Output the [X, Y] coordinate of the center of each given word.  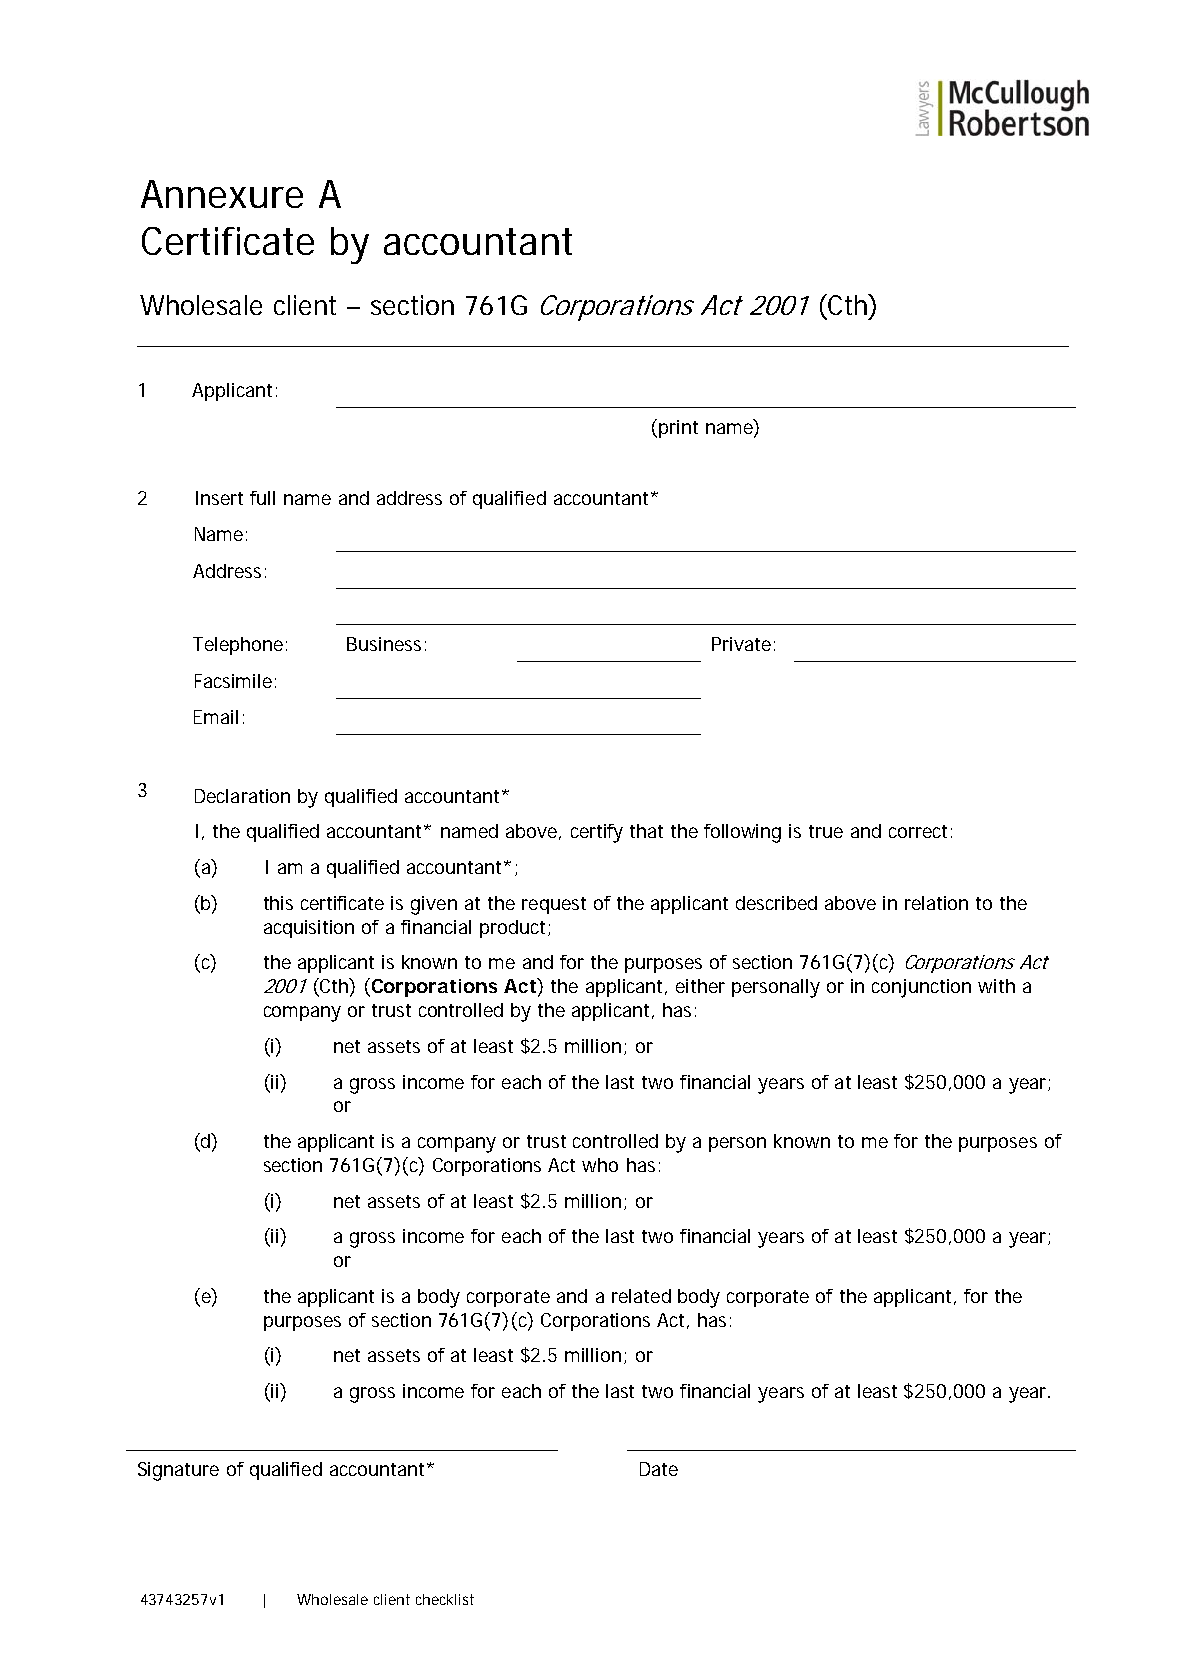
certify [597, 833]
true [826, 831]
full [262, 498]
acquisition [309, 929]
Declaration [242, 796]
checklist [445, 1599]
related [641, 1296]
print [678, 429]
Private [741, 644]
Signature [178, 1471]
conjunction [921, 988]
